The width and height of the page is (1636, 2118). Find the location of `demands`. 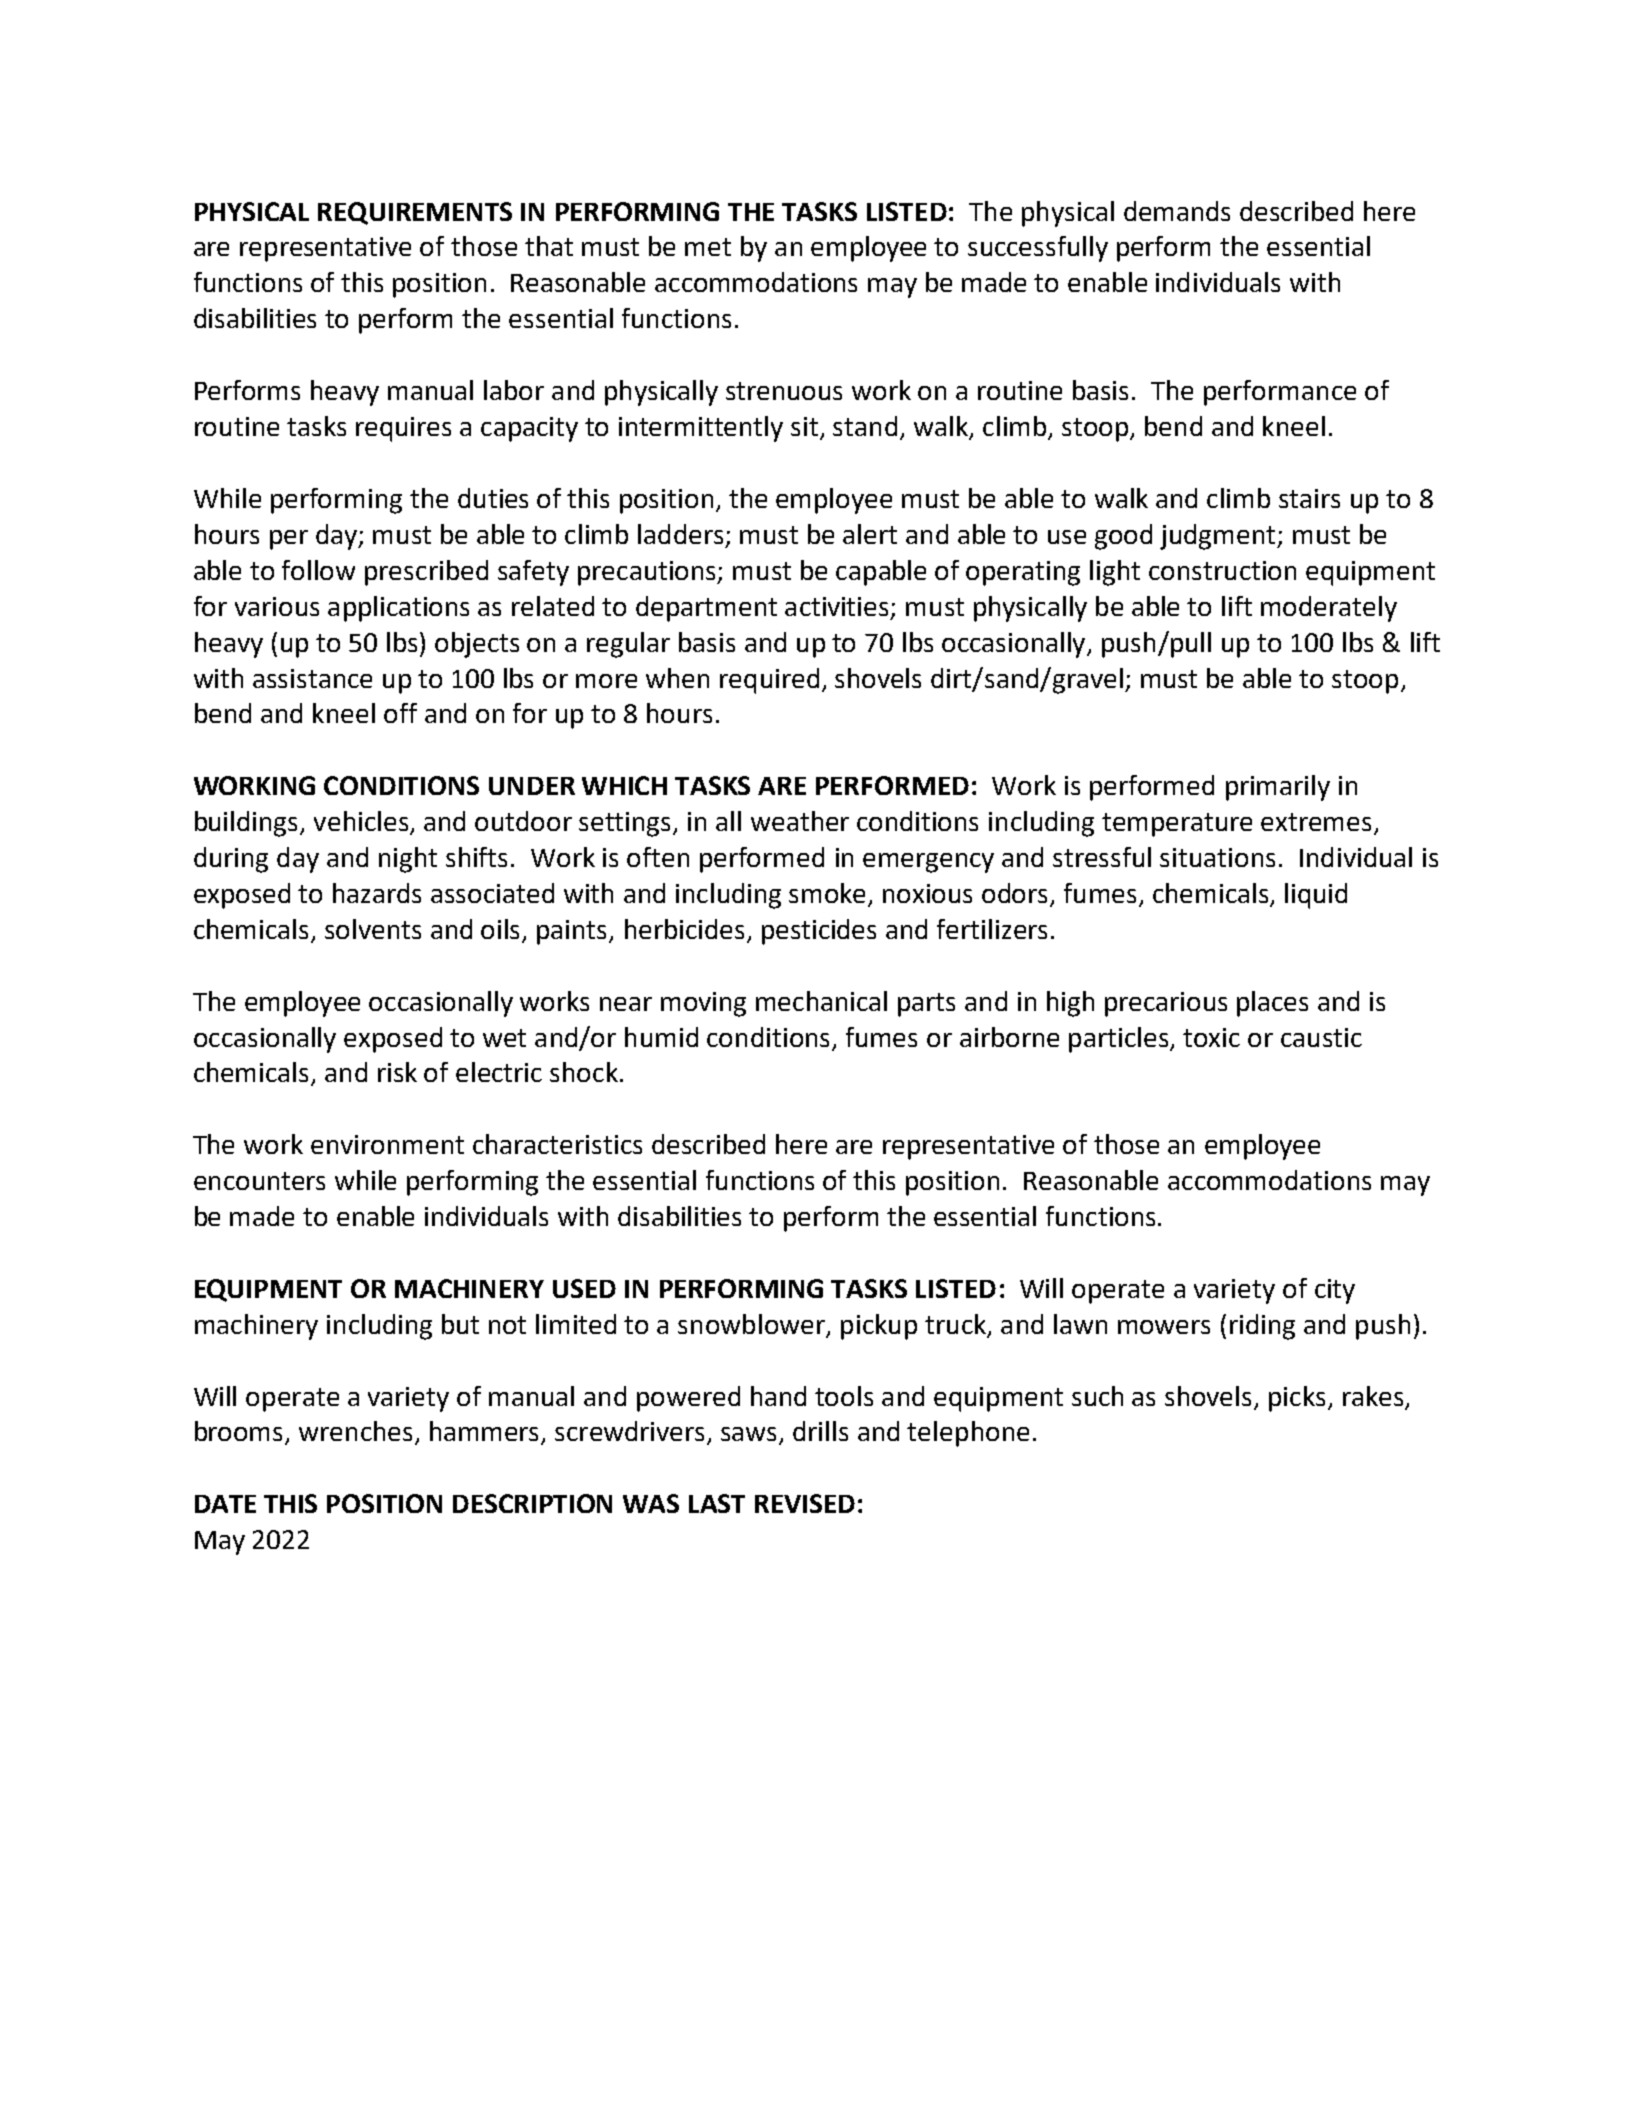

demands is located at coordinates (1177, 211).
